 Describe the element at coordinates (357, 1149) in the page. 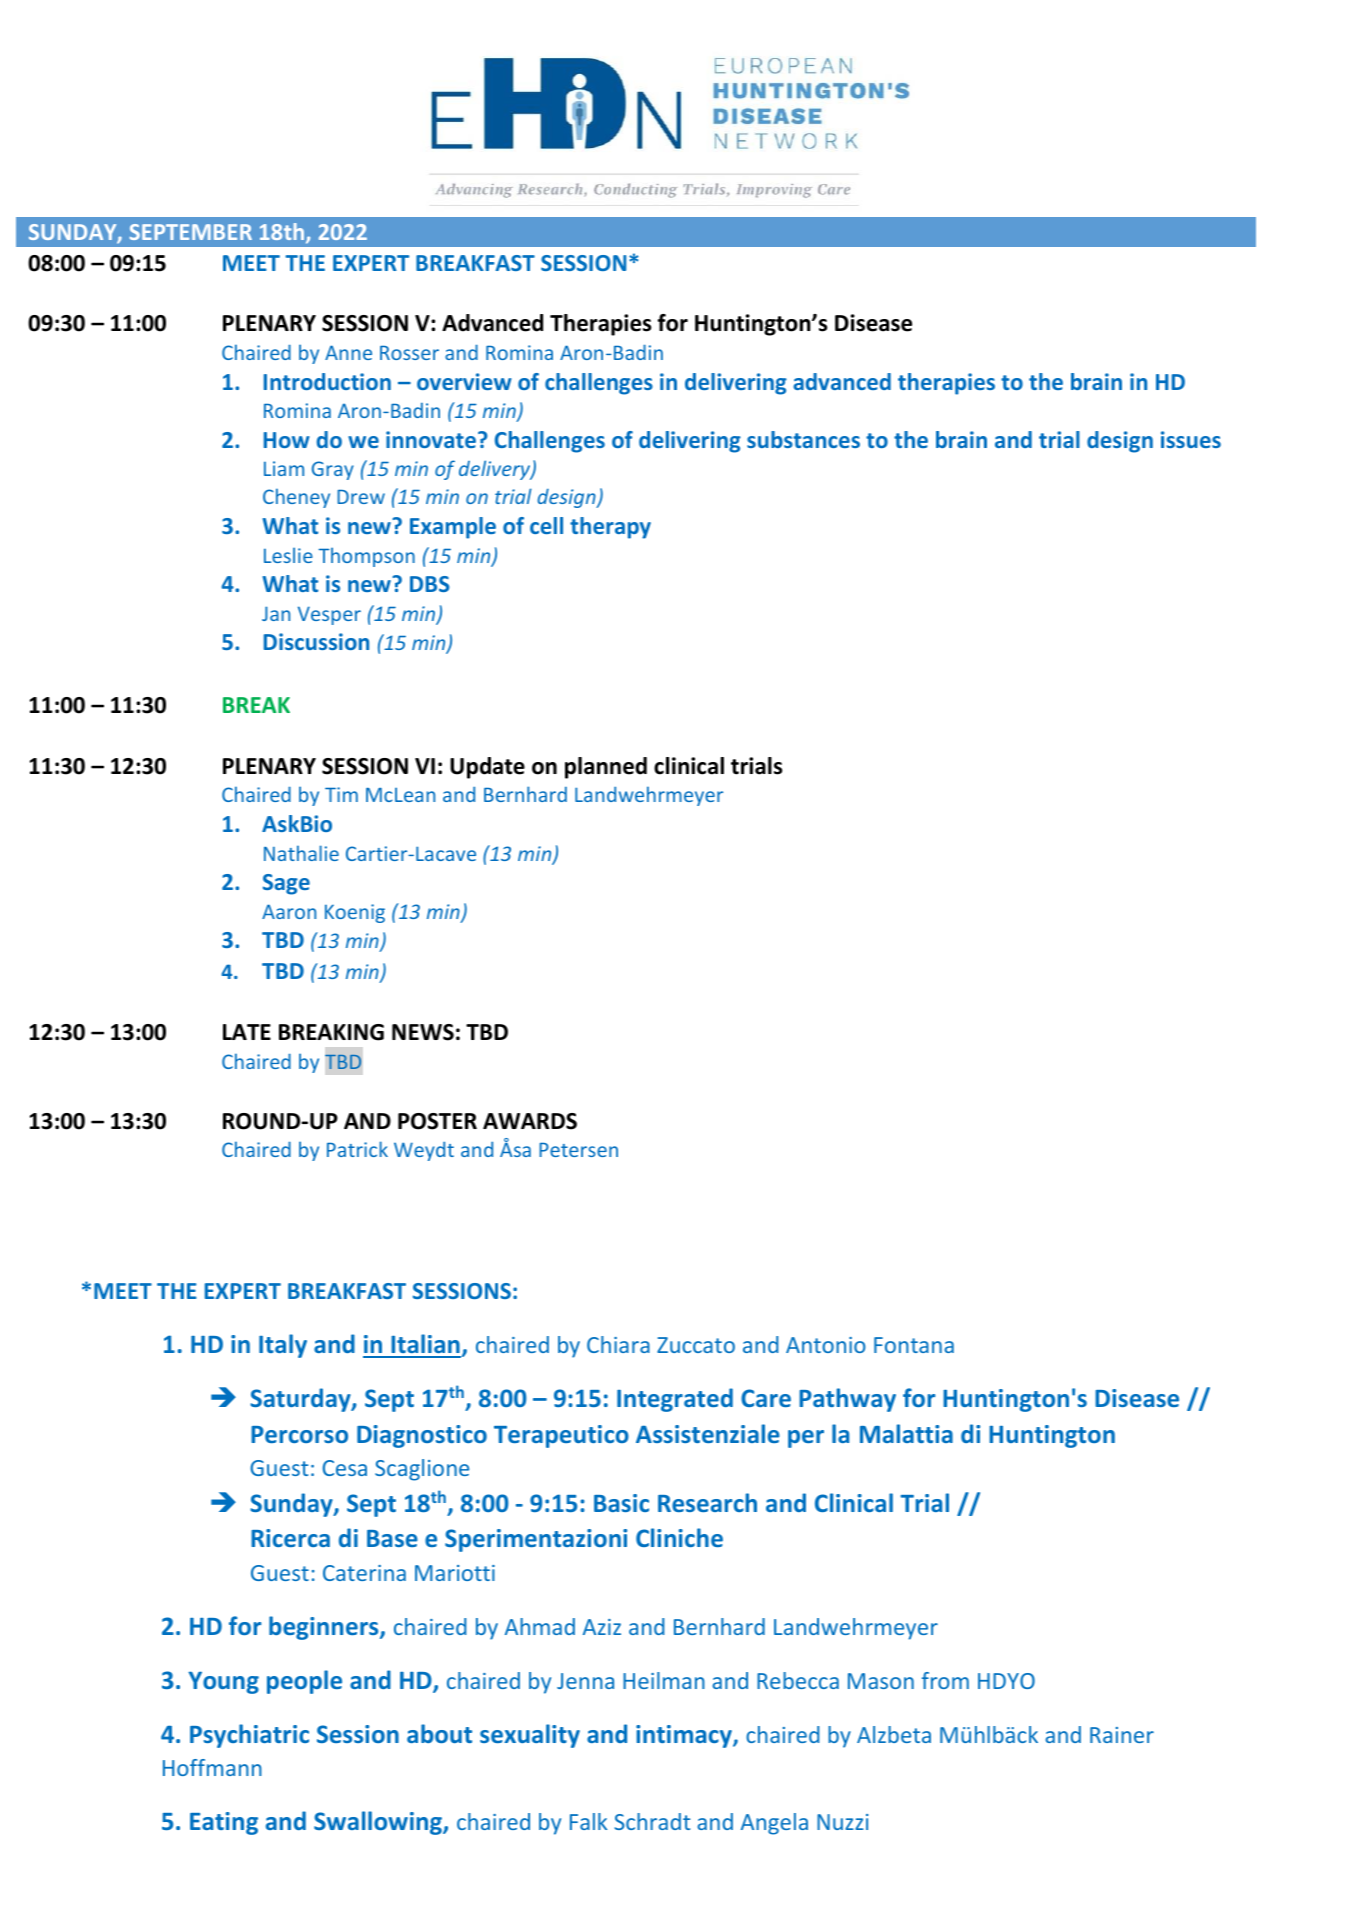

I see `Patrick` at that location.
